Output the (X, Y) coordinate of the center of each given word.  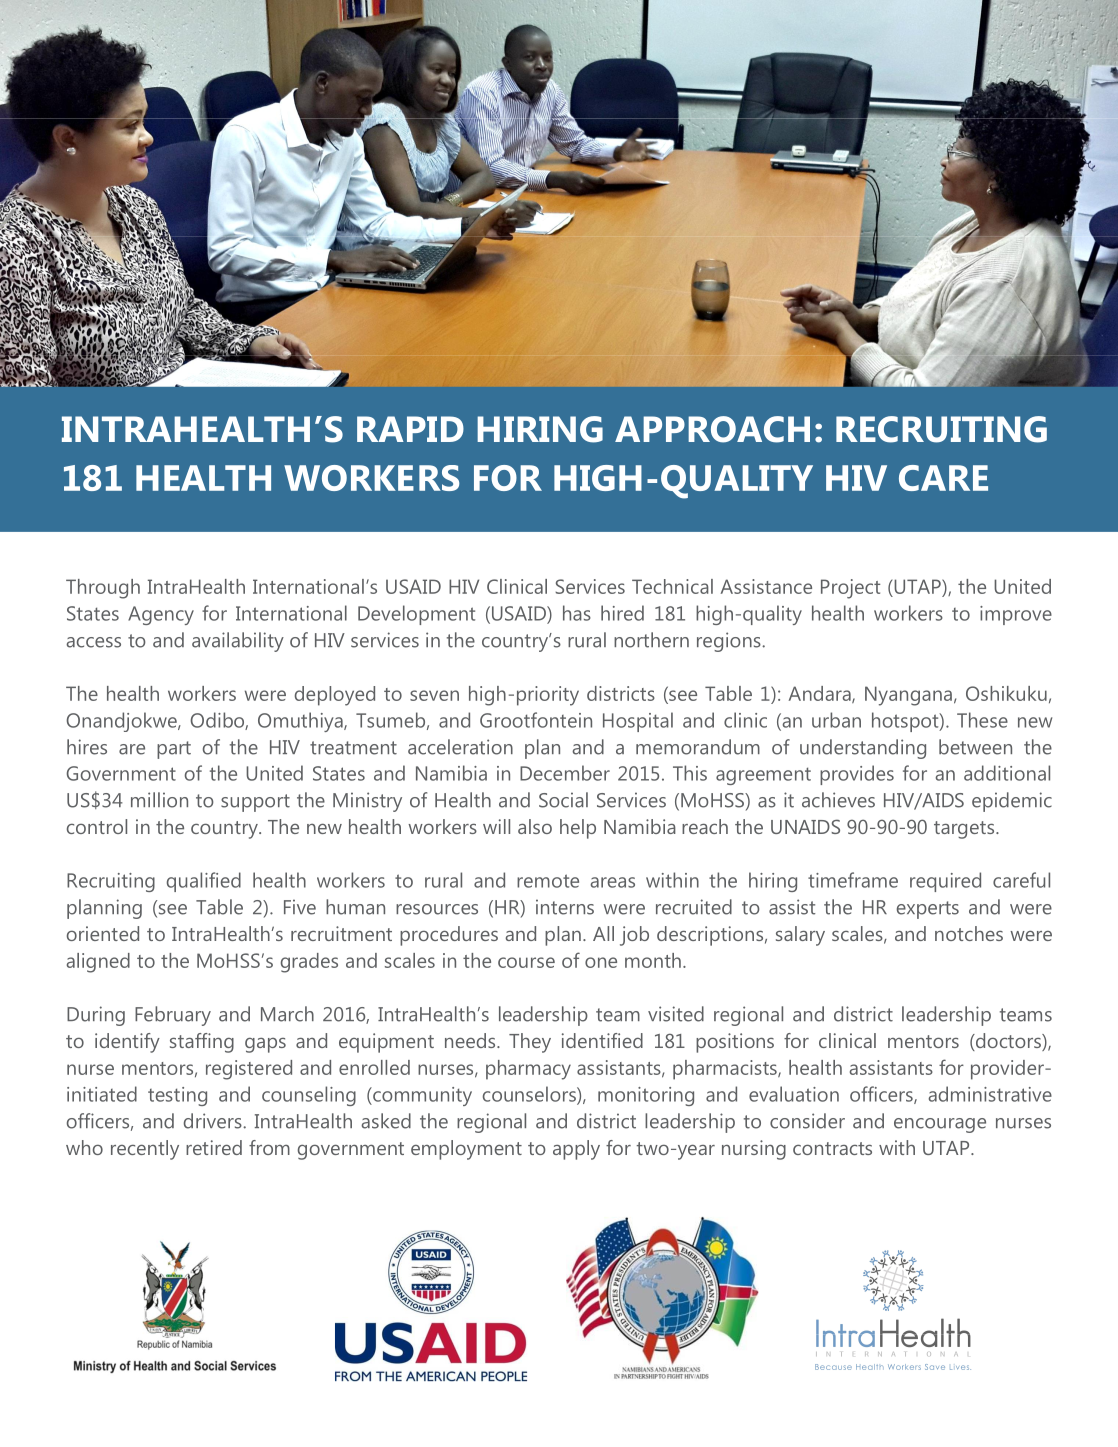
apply (576, 1150)
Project (850, 589)
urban (836, 720)
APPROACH (712, 429)
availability (238, 642)
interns (565, 907)
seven (434, 695)
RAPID (410, 429)
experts (928, 910)
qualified (204, 882)
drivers (214, 1121)
